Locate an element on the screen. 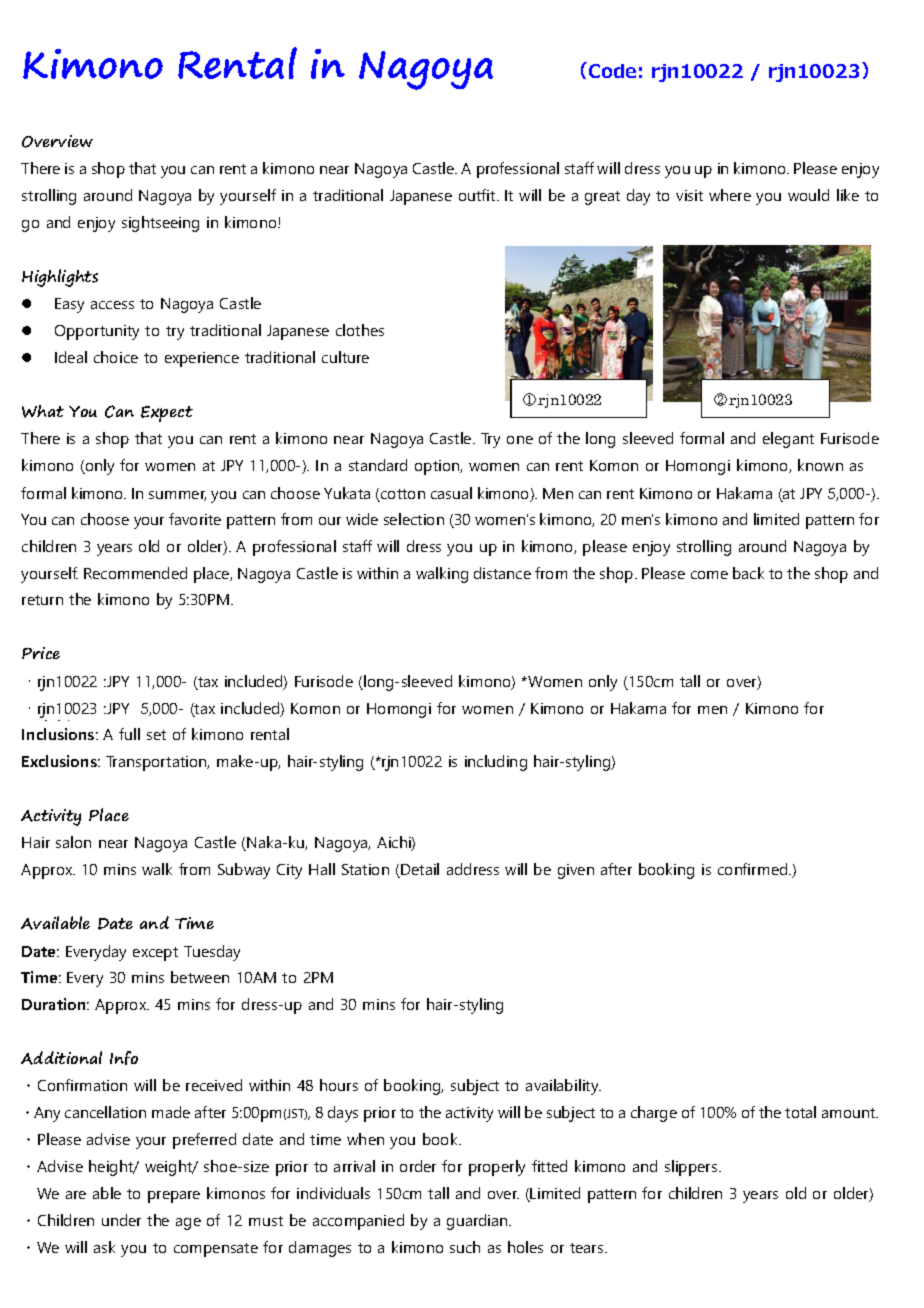 The image size is (924, 1308). Detail is located at coordinates (420, 869).
